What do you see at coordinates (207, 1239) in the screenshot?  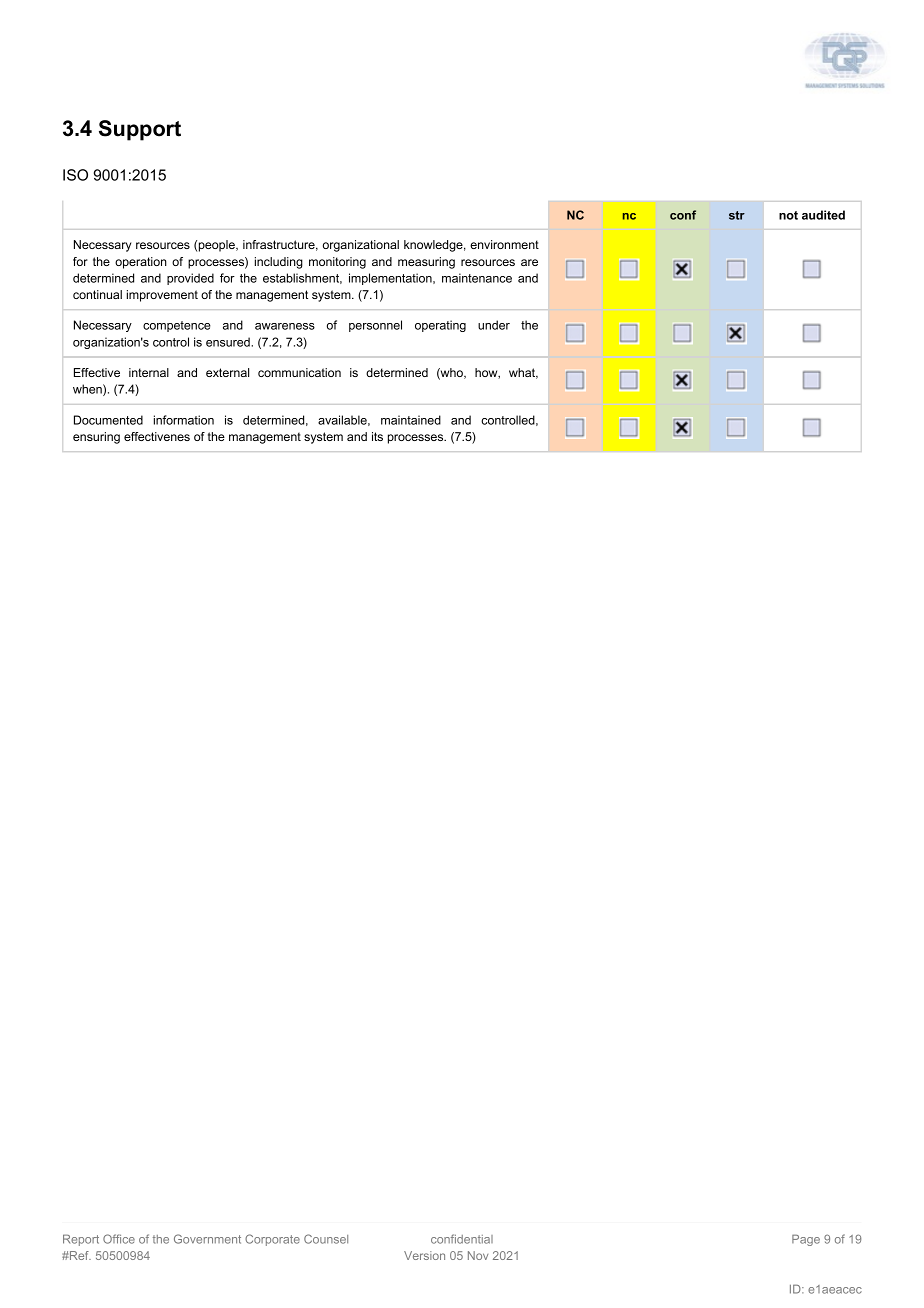 I see `Government` at bounding box center [207, 1239].
